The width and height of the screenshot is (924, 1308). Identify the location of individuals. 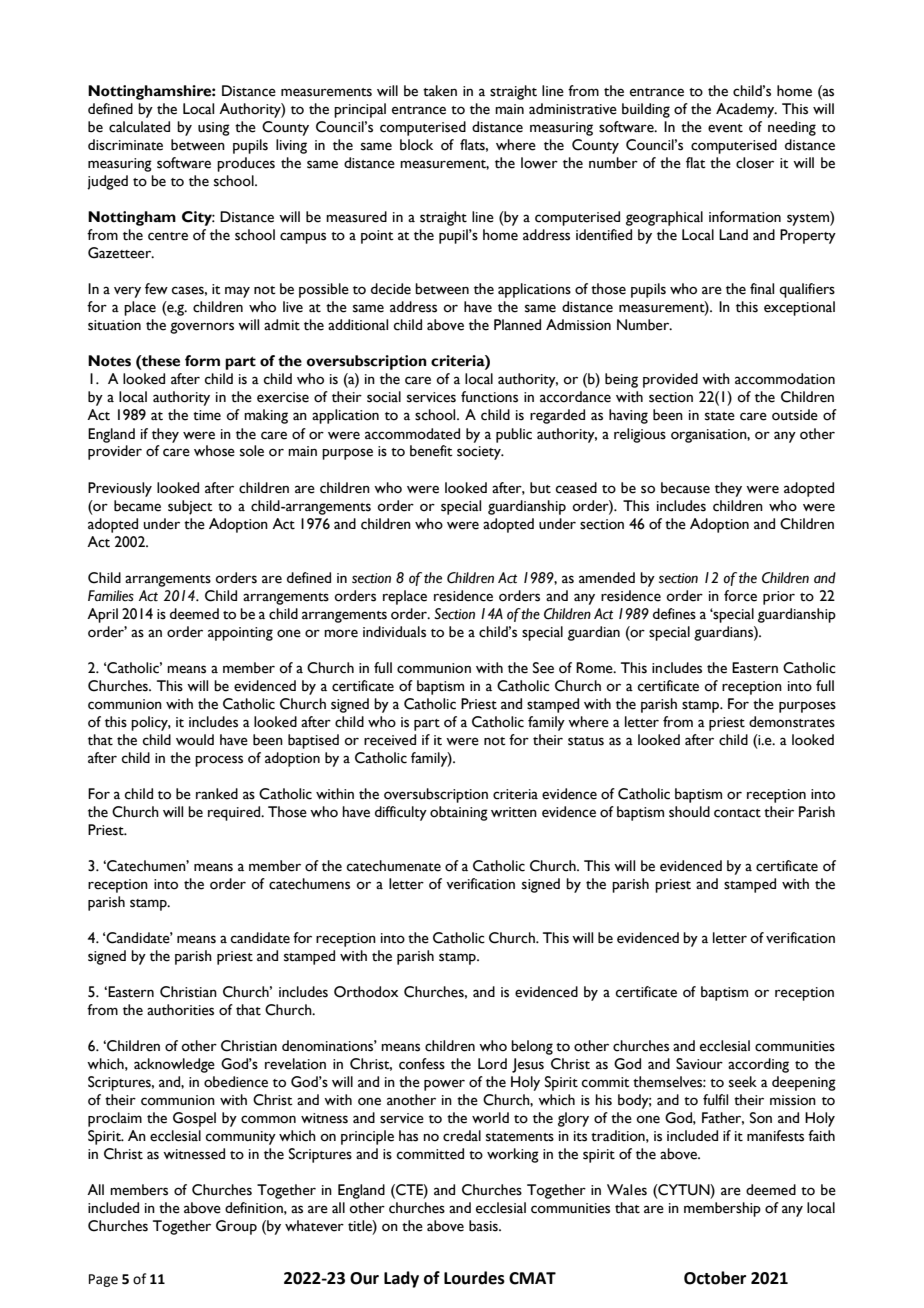
(394, 632).
